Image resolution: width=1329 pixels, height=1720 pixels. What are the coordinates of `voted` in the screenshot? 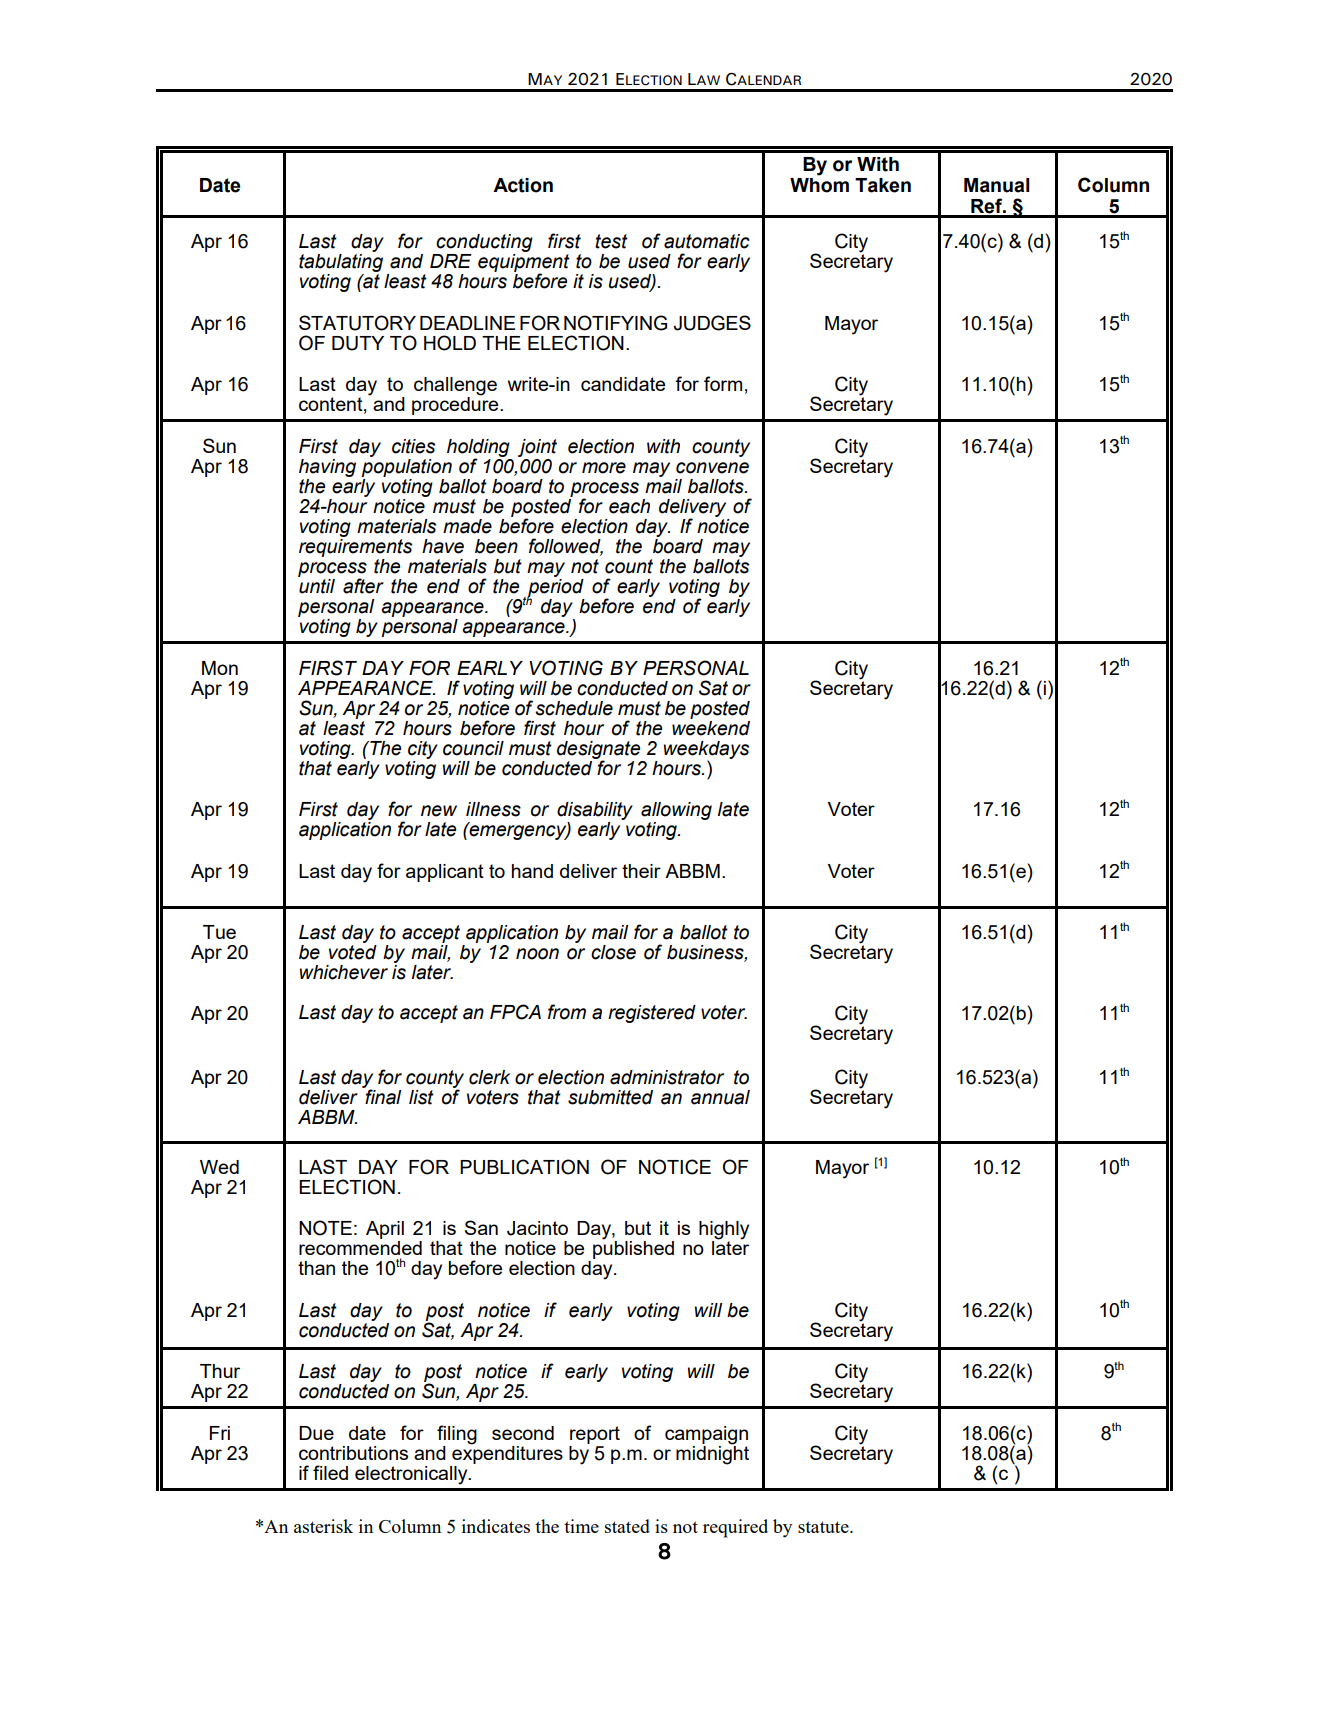 It's located at (353, 952).
